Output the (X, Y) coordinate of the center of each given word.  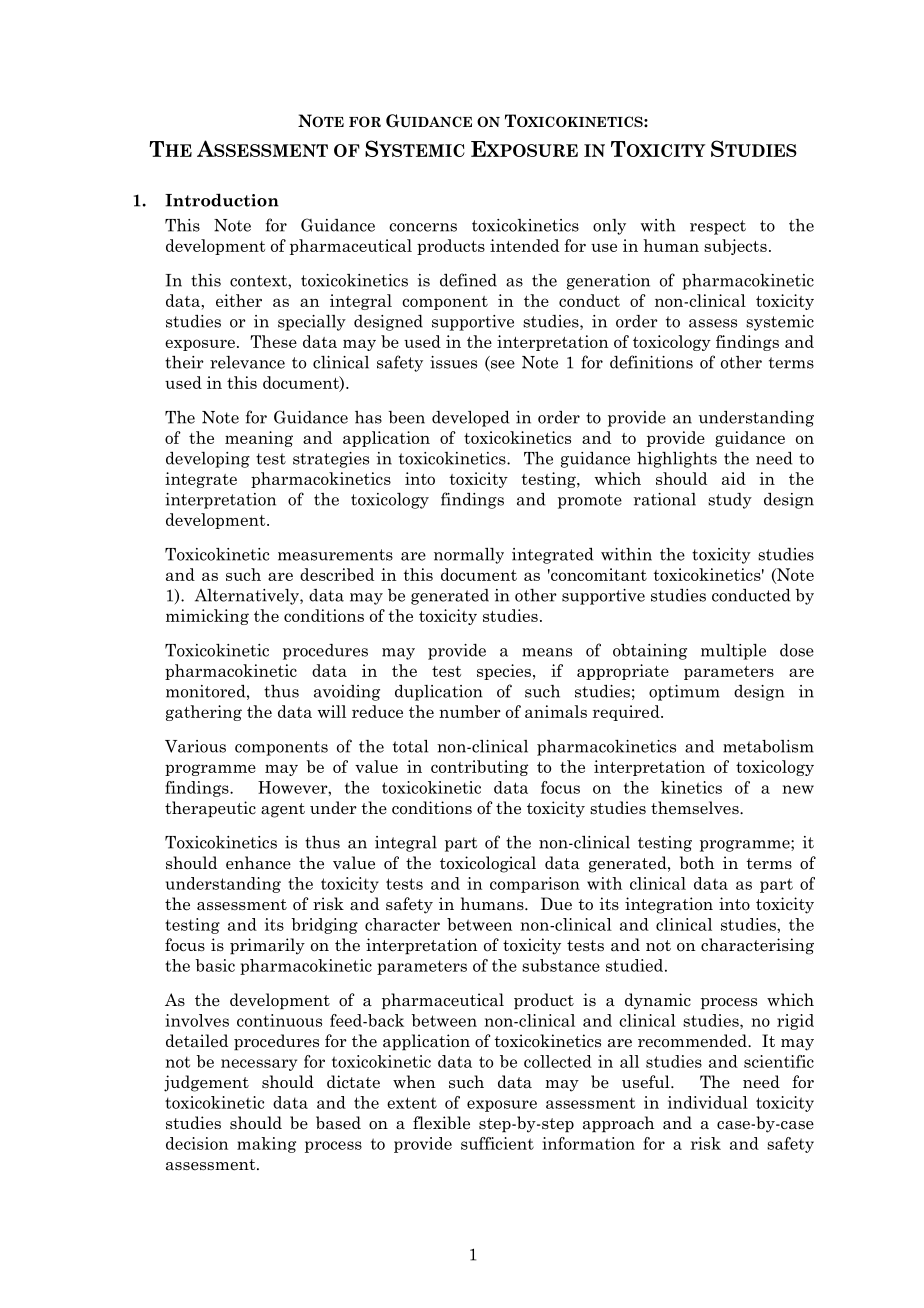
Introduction (222, 200)
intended (524, 245)
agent (283, 810)
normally (469, 555)
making (266, 1145)
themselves (696, 808)
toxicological (488, 864)
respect (718, 227)
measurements (335, 555)
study (730, 501)
